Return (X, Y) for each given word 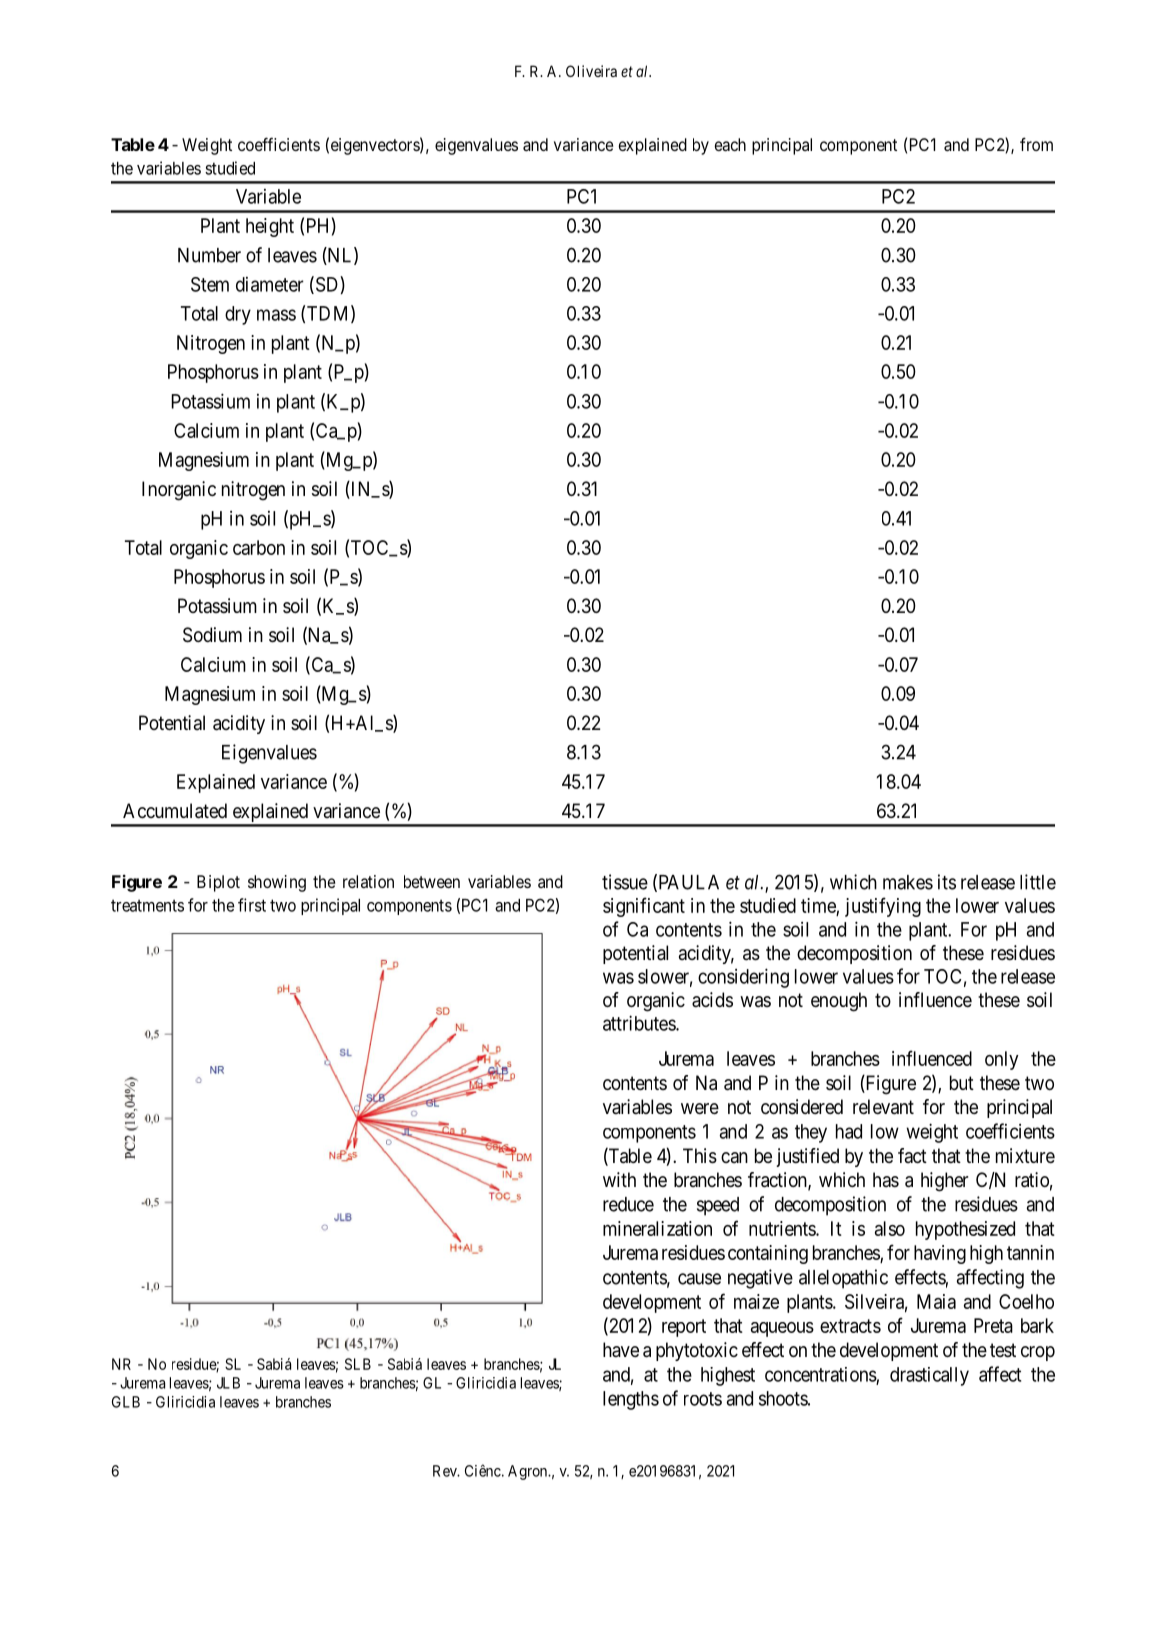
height (270, 227)
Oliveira (591, 71)
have (621, 1350)
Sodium (212, 635)
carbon (259, 547)
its (947, 882)
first (252, 905)
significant (644, 907)
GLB (126, 1402)
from (1036, 144)
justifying (883, 907)
